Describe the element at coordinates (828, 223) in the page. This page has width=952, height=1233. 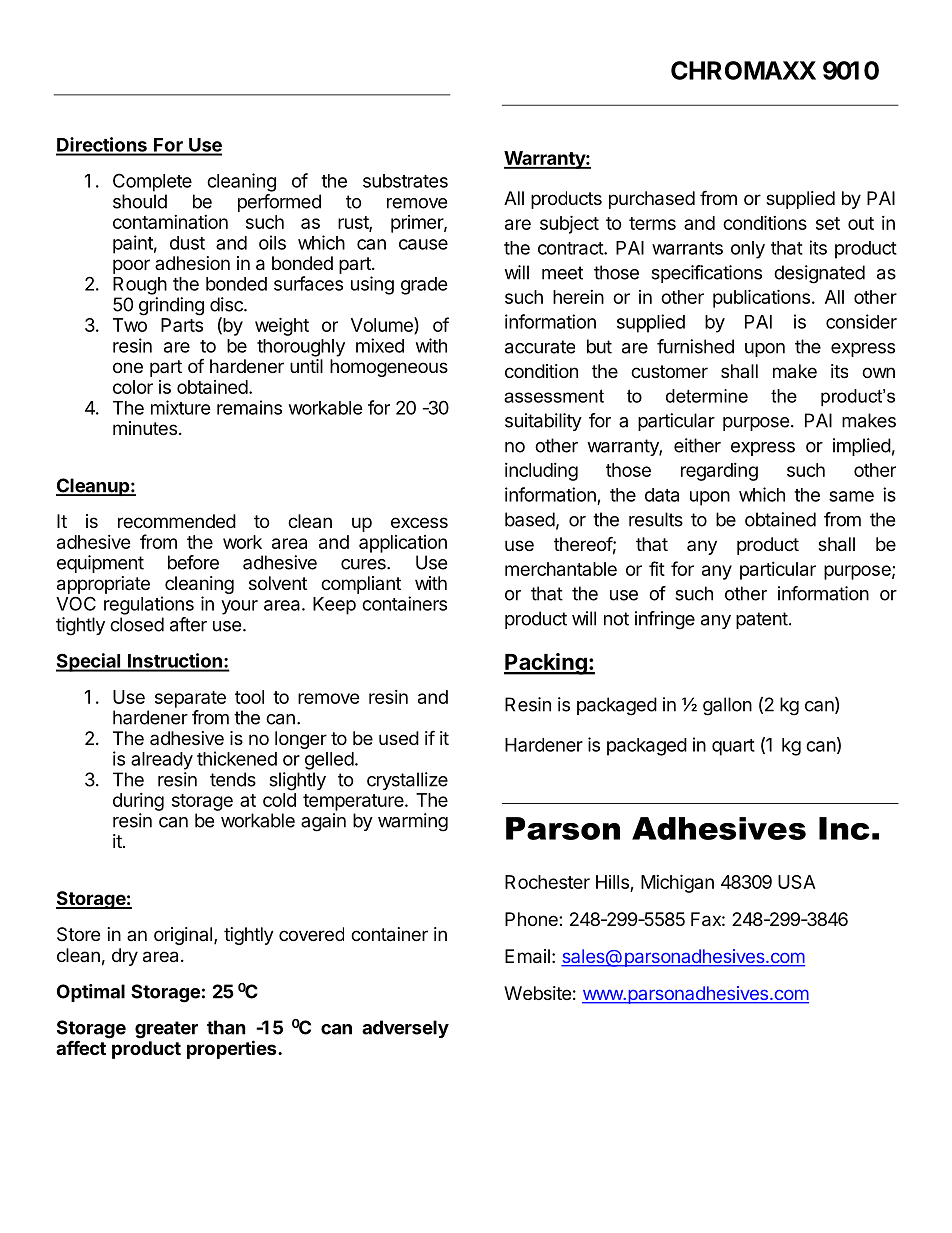
I see `set` at that location.
